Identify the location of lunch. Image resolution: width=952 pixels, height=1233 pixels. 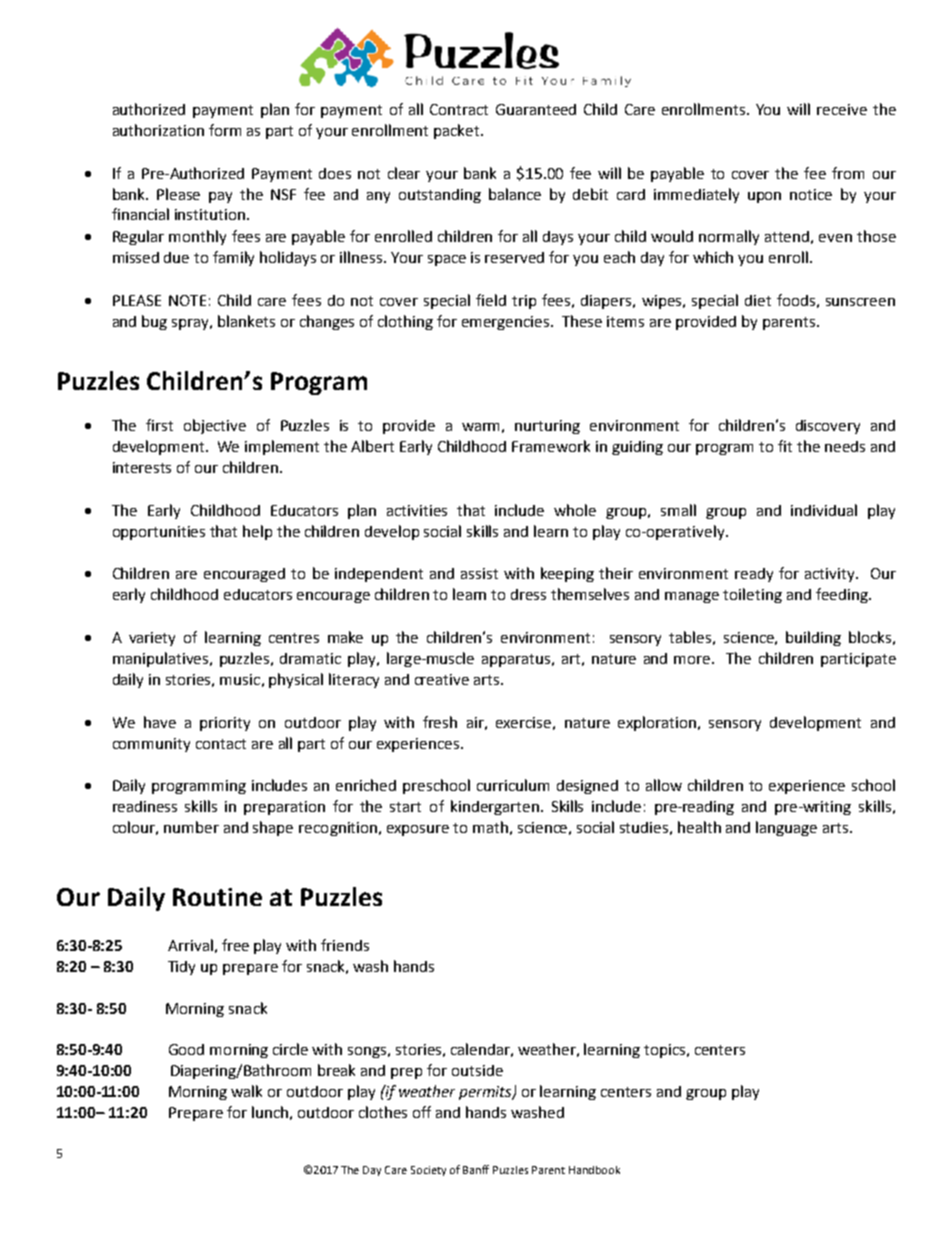
(270, 1112).
